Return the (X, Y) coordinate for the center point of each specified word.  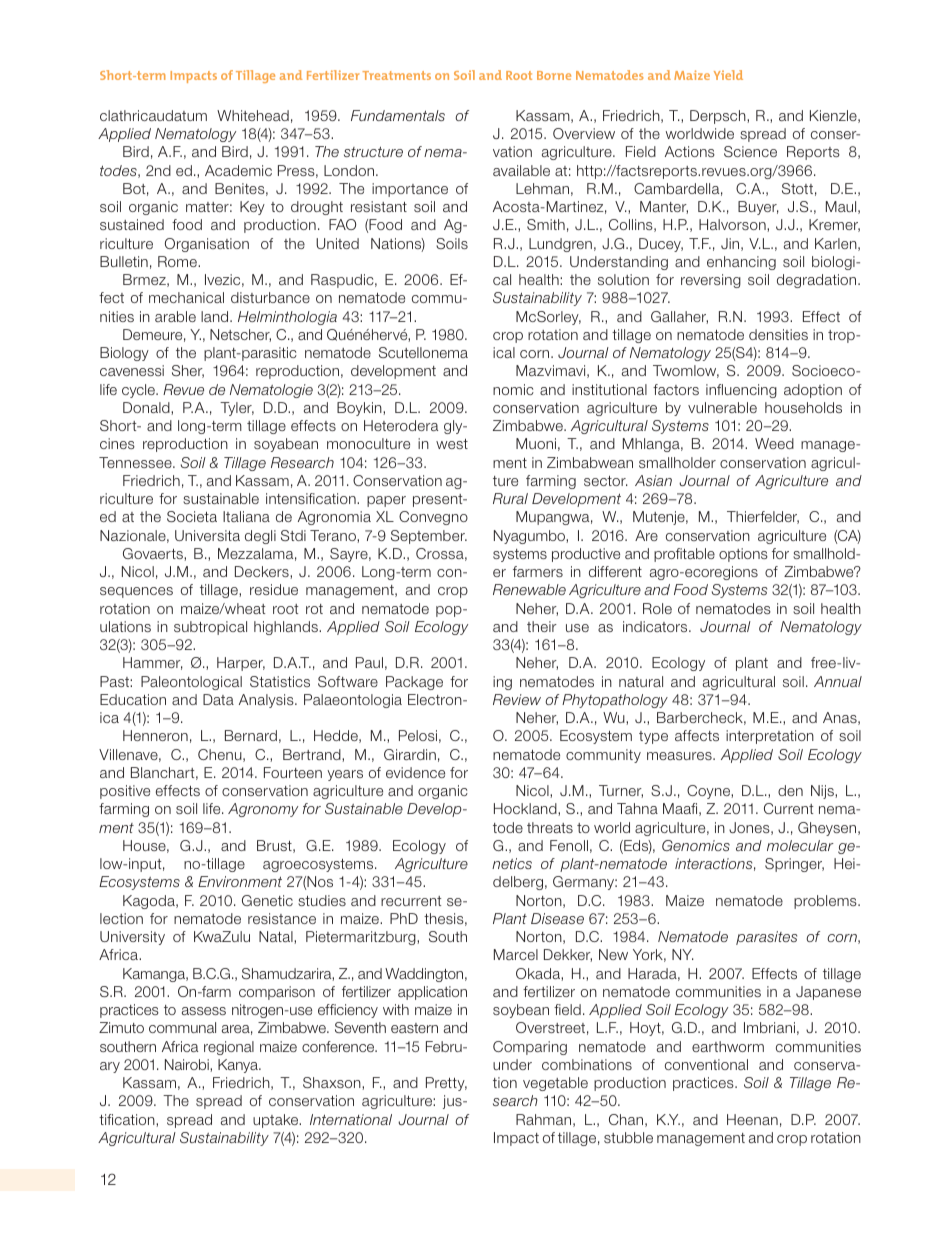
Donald (147, 408)
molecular (800, 845)
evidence (415, 772)
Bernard (251, 735)
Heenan (752, 1119)
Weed (774, 443)
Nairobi (188, 1065)
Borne (554, 75)
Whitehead (253, 115)
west (452, 444)
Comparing (530, 1048)
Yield (728, 75)
